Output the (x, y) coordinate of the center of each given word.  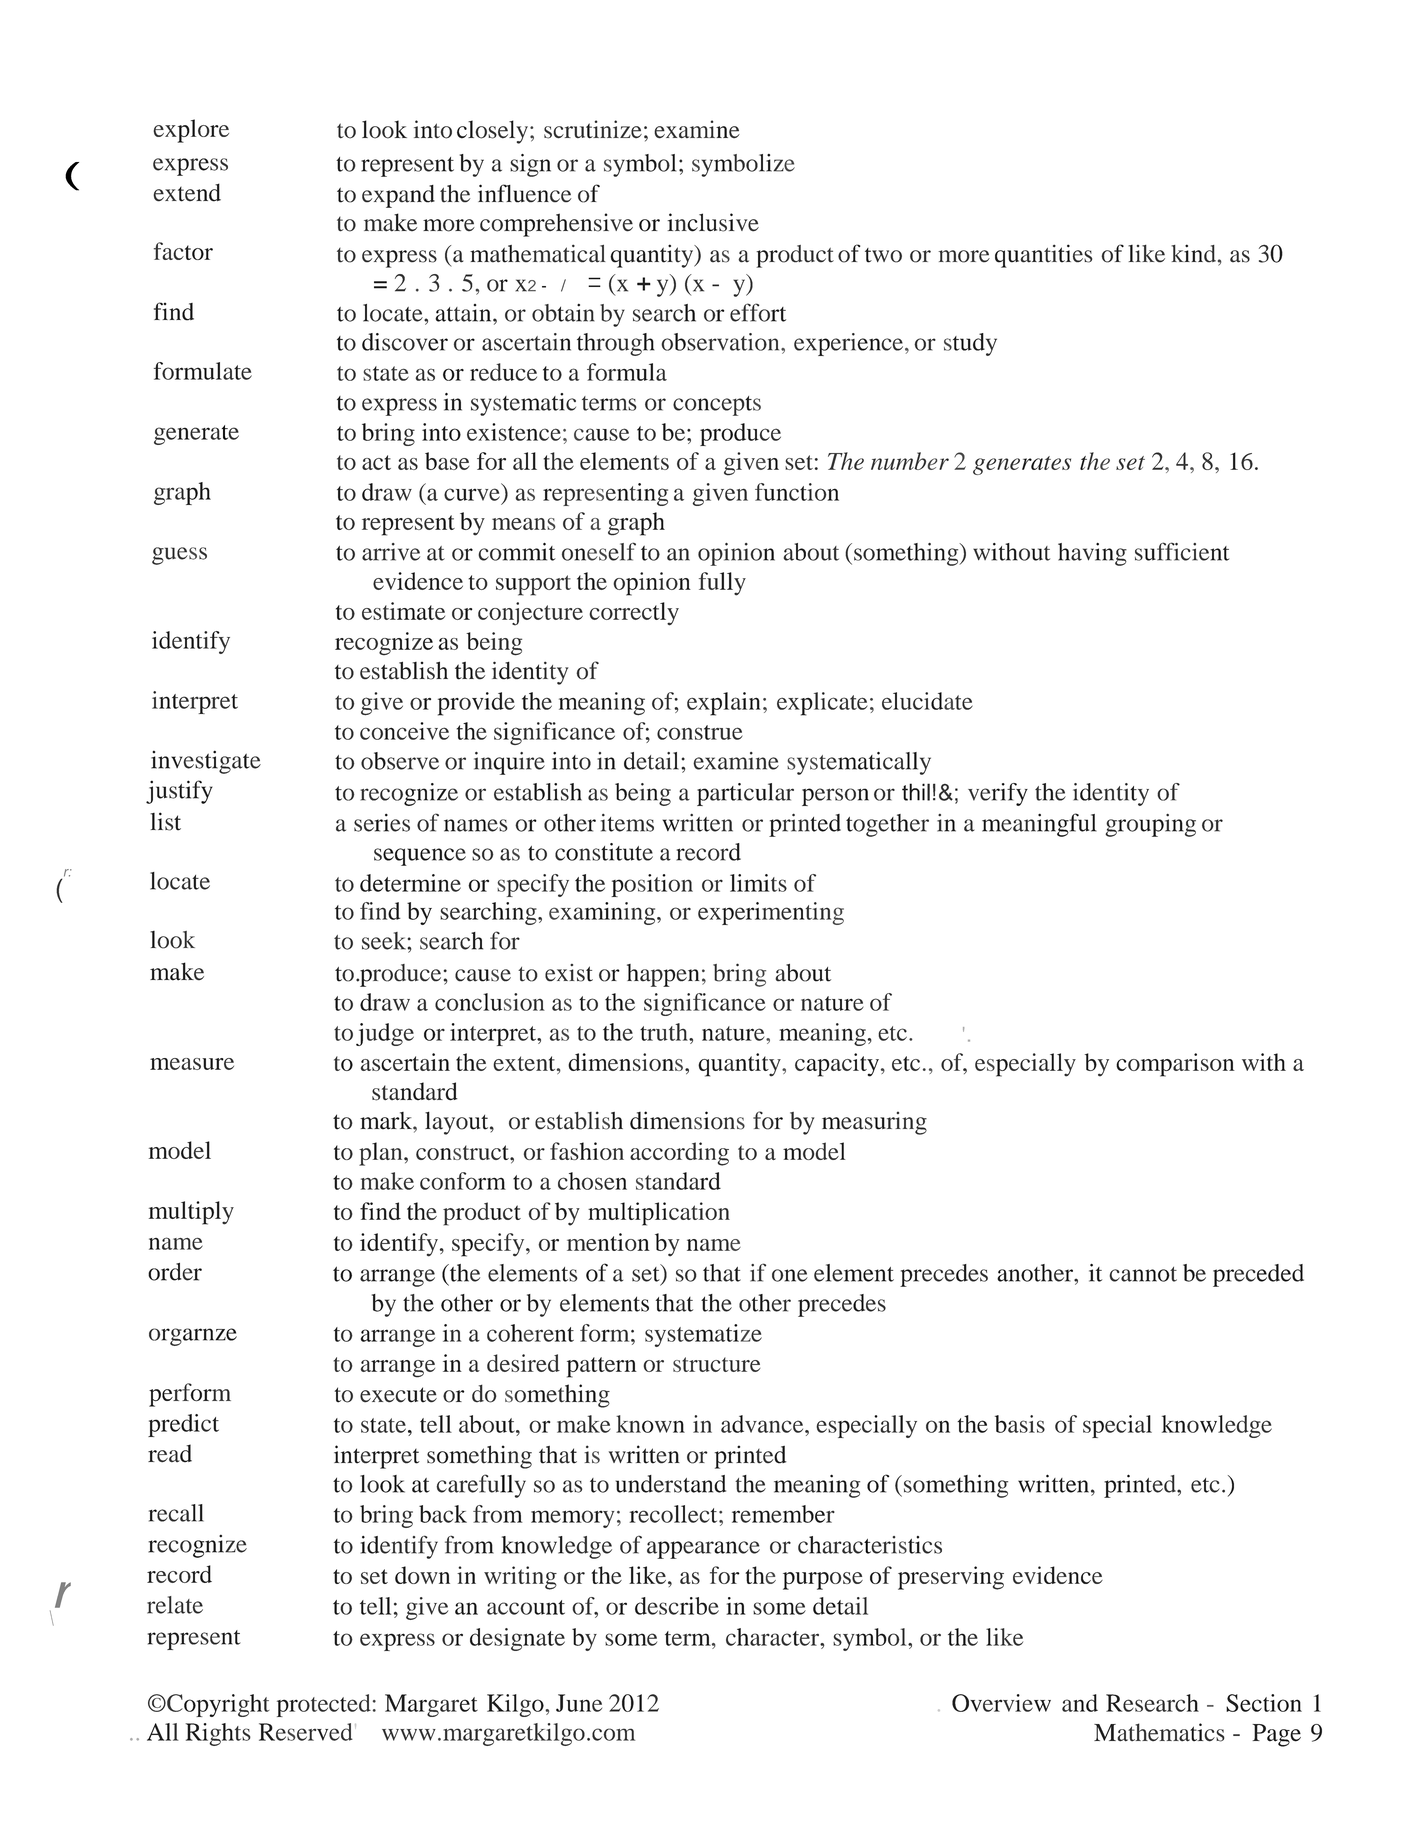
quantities (1043, 256)
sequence (420, 857)
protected (324, 1705)
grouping (1150, 825)
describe (677, 1606)
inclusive (713, 222)
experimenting (771, 913)
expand (398, 196)
